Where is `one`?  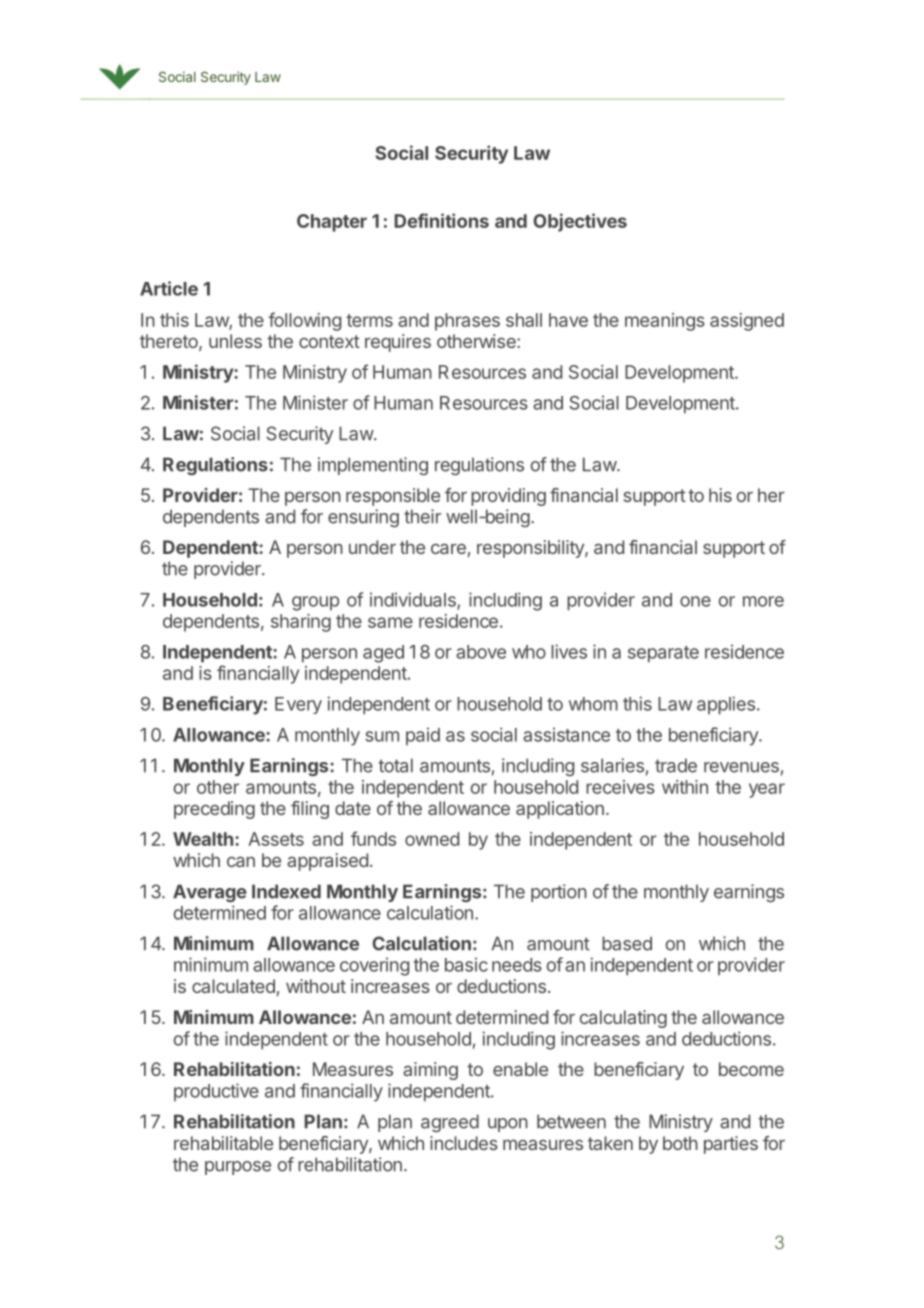
one is located at coordinates (695, 601).
